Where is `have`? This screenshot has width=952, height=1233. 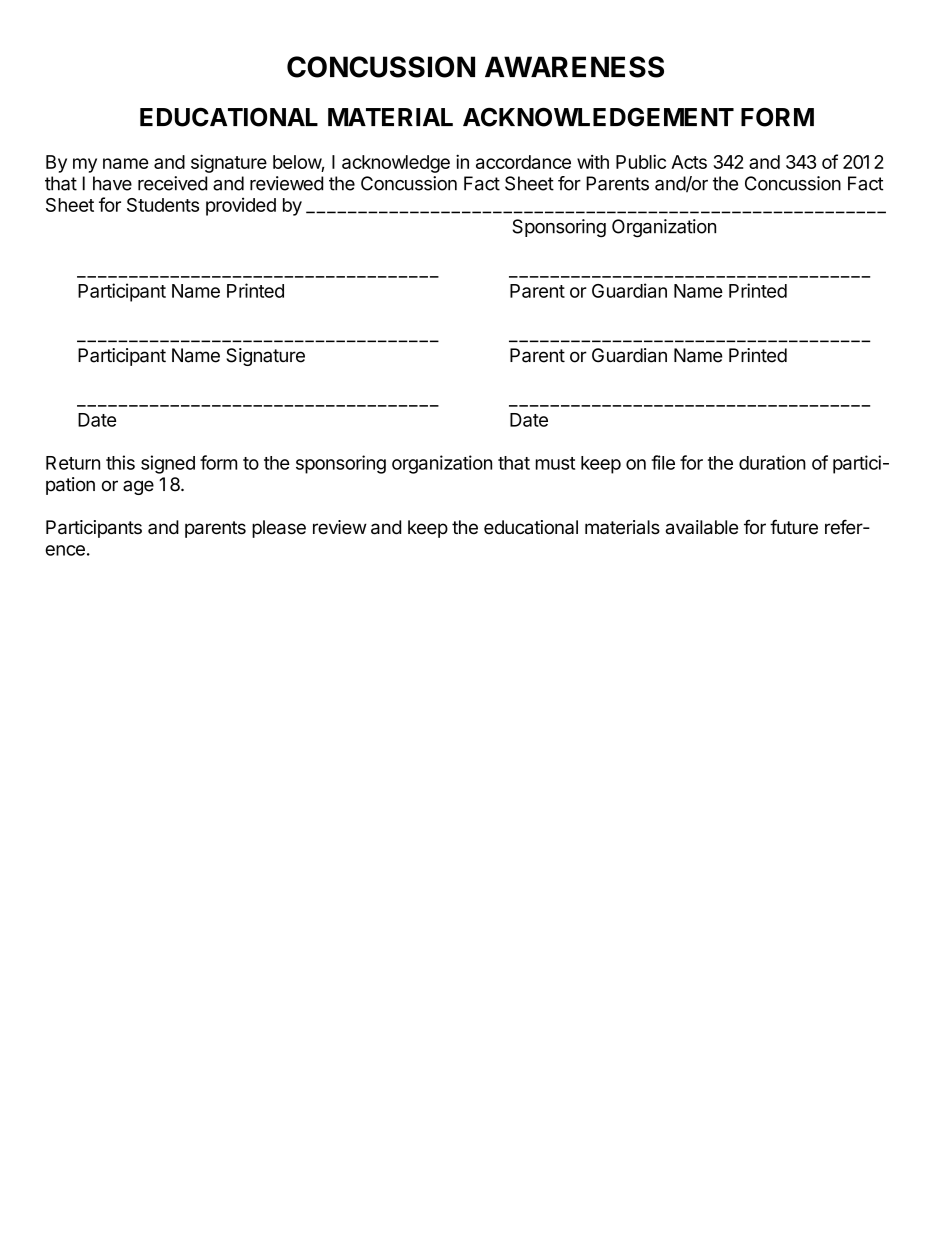 have is located at coordinates (112, 183).
